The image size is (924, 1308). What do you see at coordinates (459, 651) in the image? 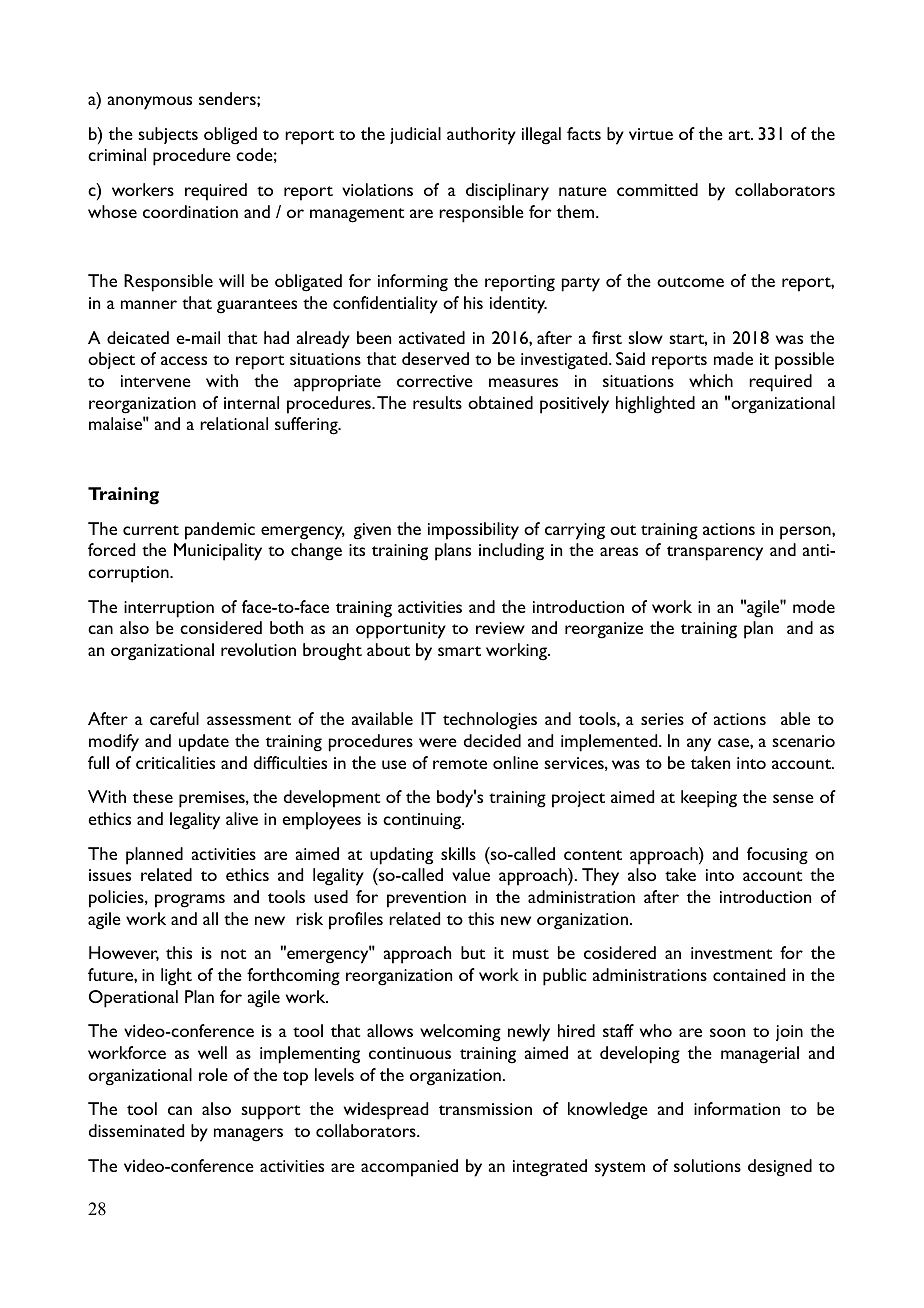
I see `smart` at bounding box center [459, 651].
